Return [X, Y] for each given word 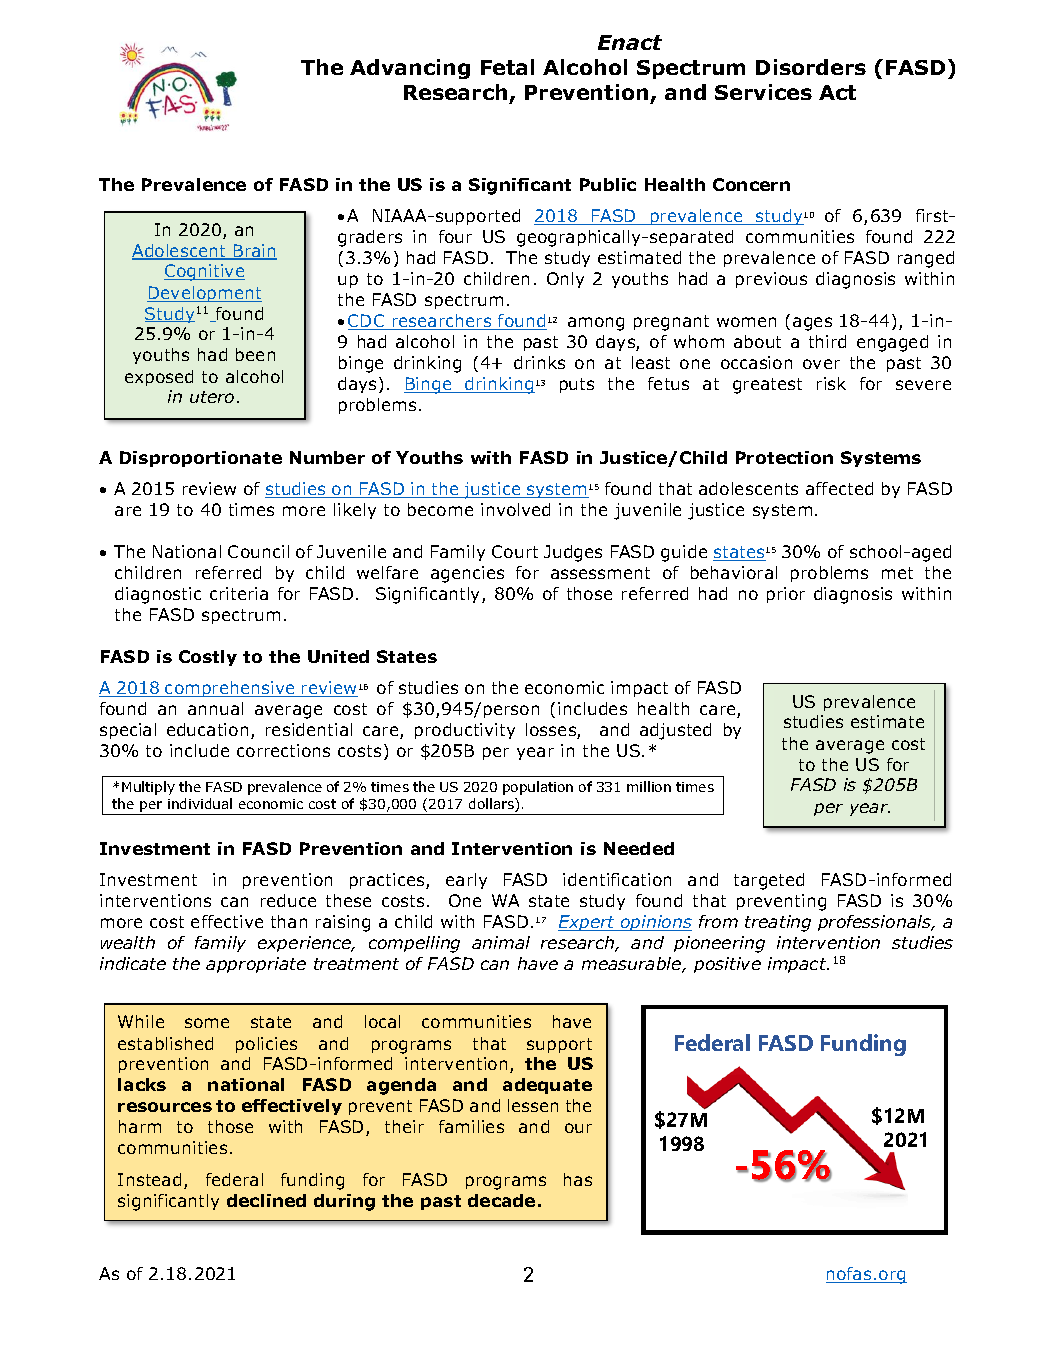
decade [501, 1200]
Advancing [410, 69]
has [578, 1179]
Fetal [507, 67]
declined [266, 1200]
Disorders [811, 67]
